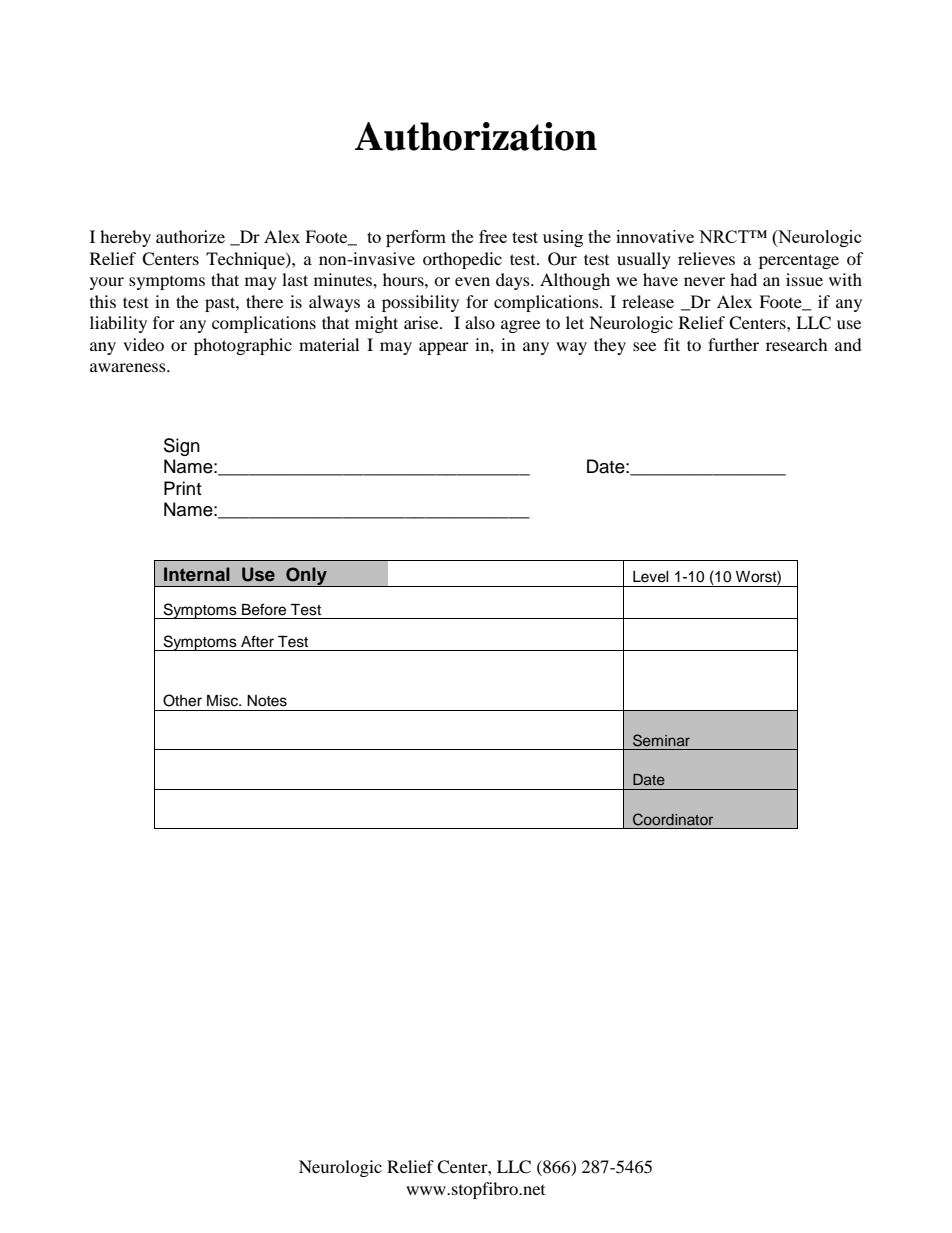 This screenshot has height=1233, width=952. Describe the element at coordinates (673, 819) in the screenshot. I see `Coordinator` at that location.
